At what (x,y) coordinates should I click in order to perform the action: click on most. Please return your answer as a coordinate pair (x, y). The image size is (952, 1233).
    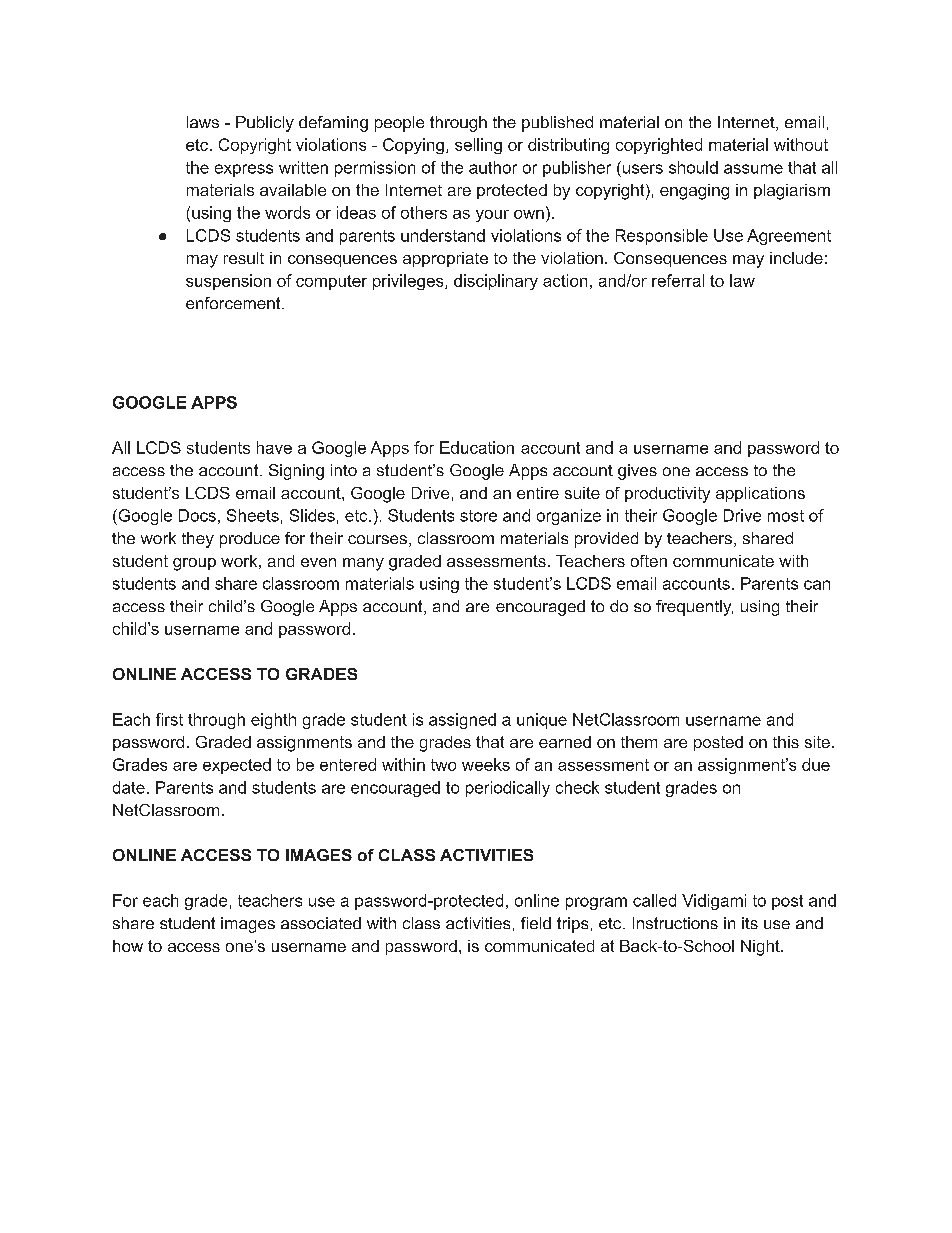
    Looking at the image, I should click on (786, 516).
